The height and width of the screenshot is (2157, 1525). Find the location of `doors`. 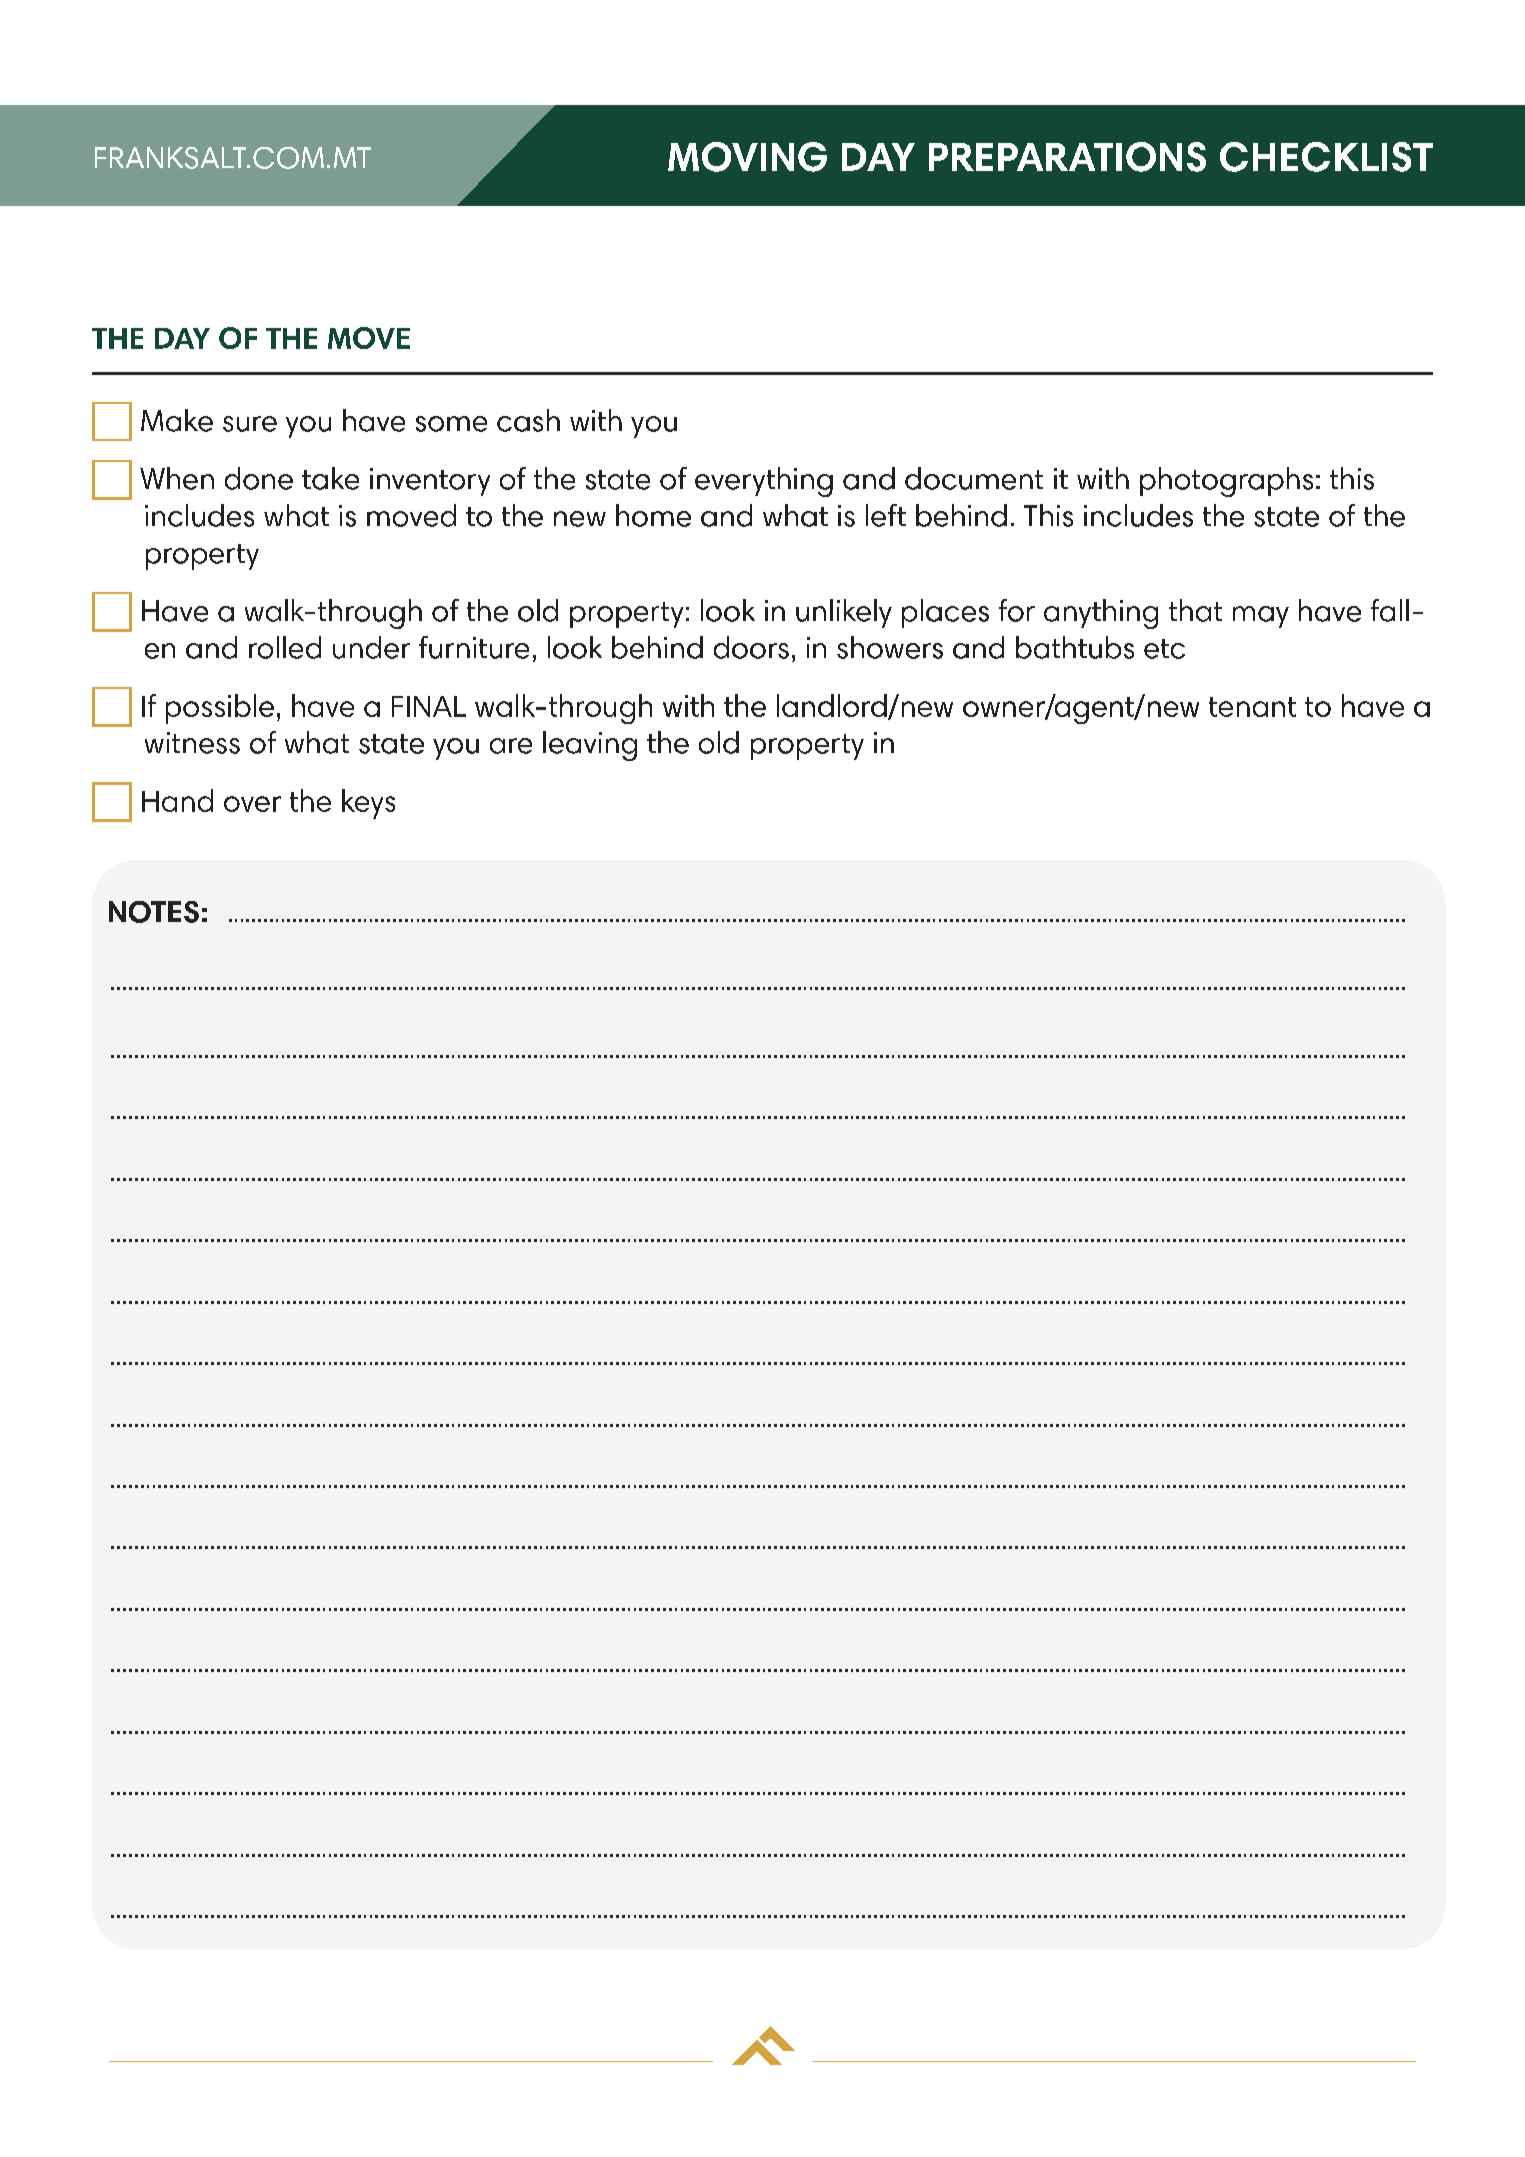

doors is located at coordinates (751, 647).
